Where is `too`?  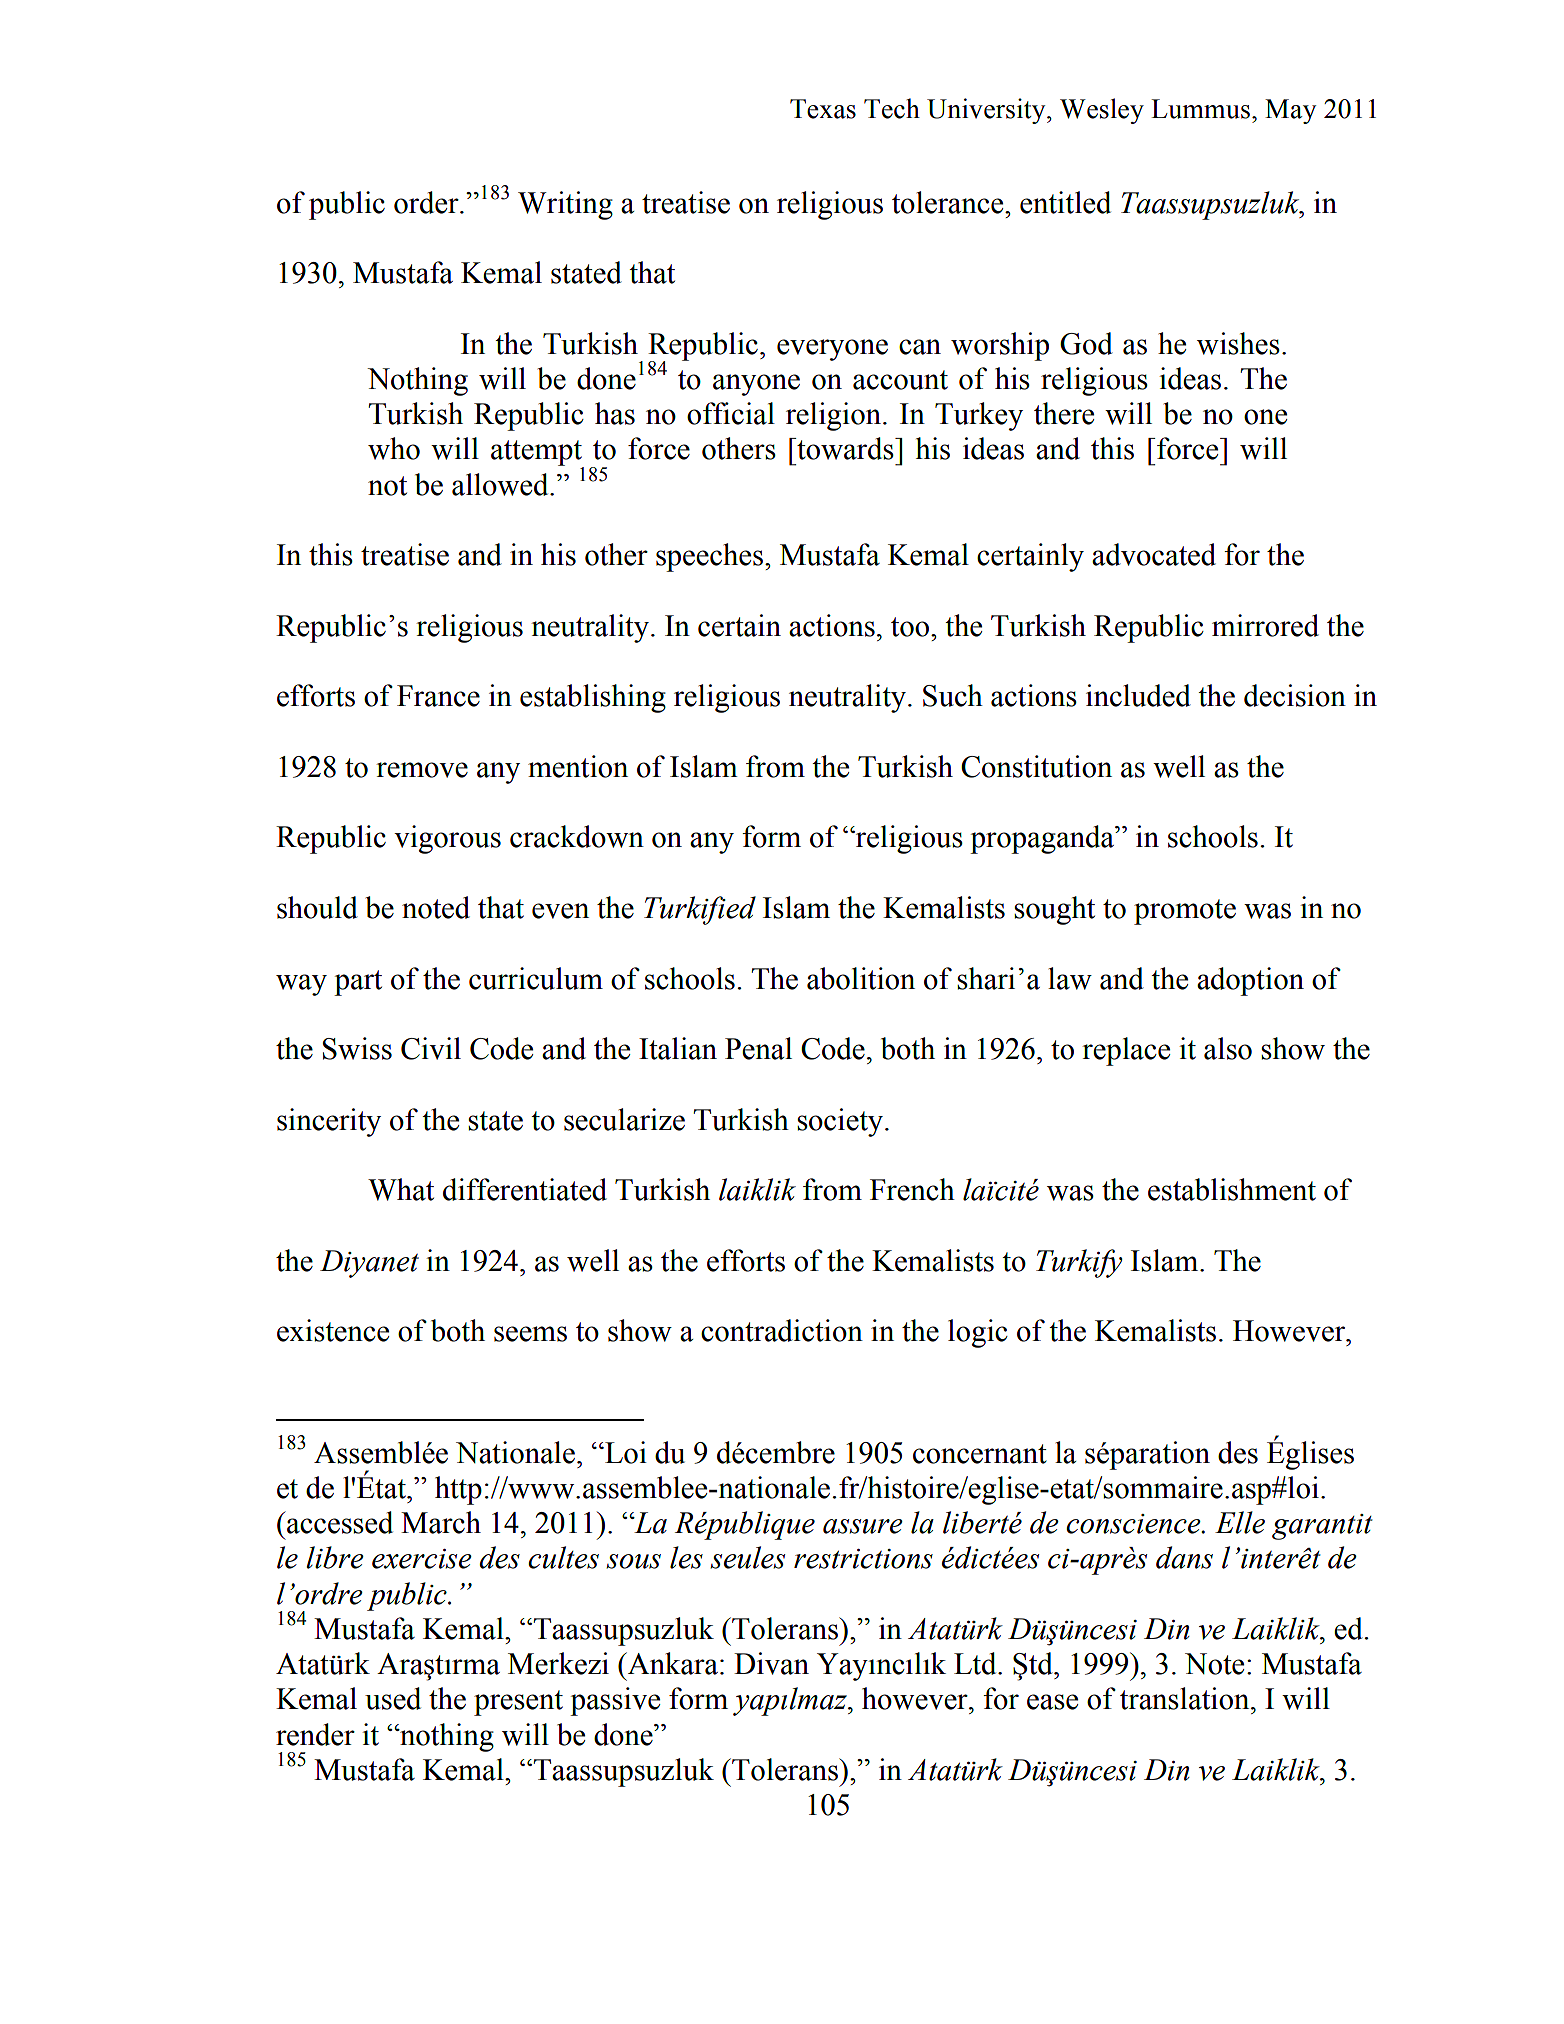
too is located at coordinates (911, 627).
